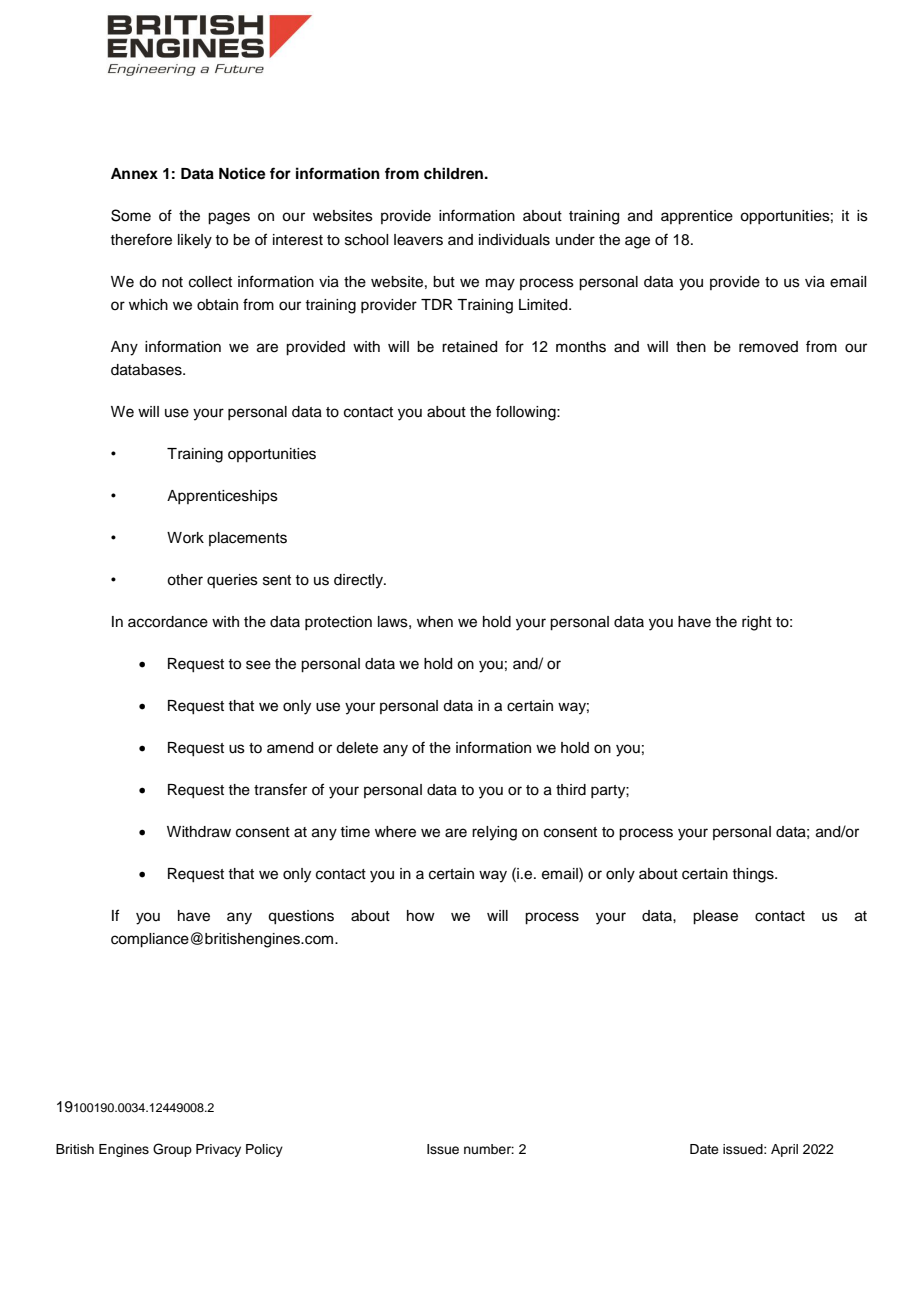 This screenshot has width=924, height=1308. Describe the element at coordinates (229, 218) in the screenshot. I see `pages` at that location.
